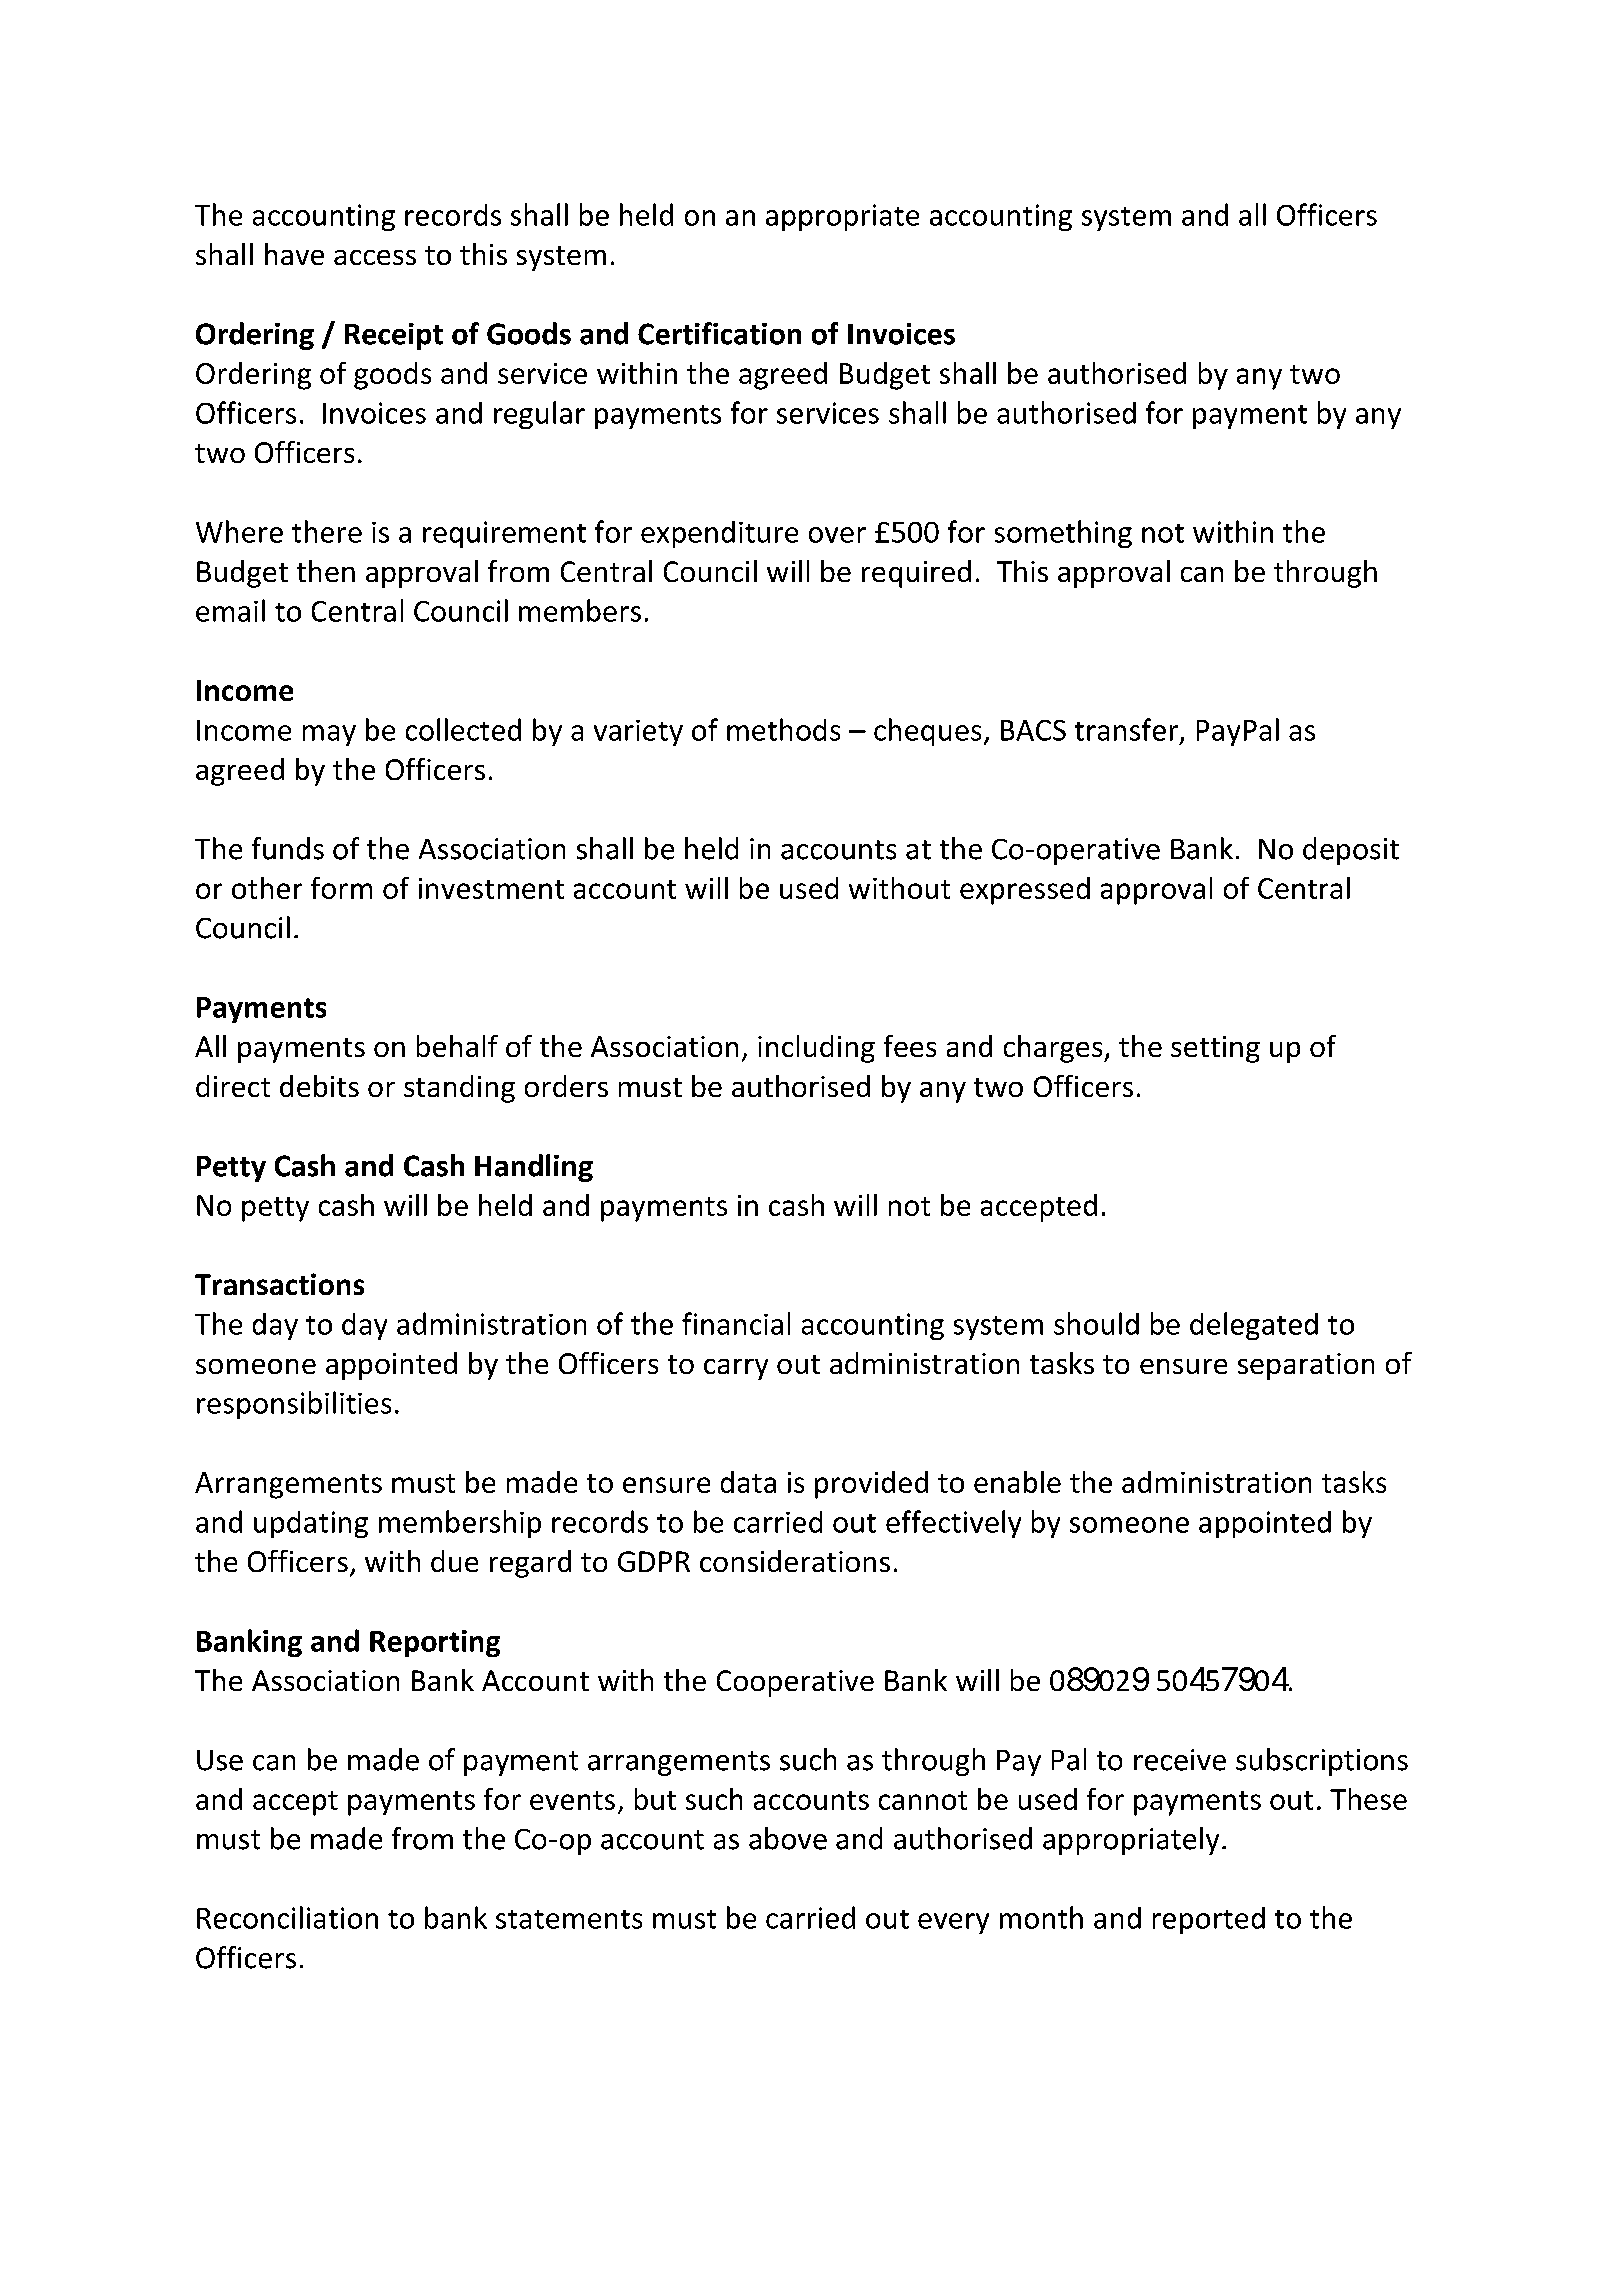 The image size is (1609, 2276). I want to click on Receipt, so click(394, 336).
